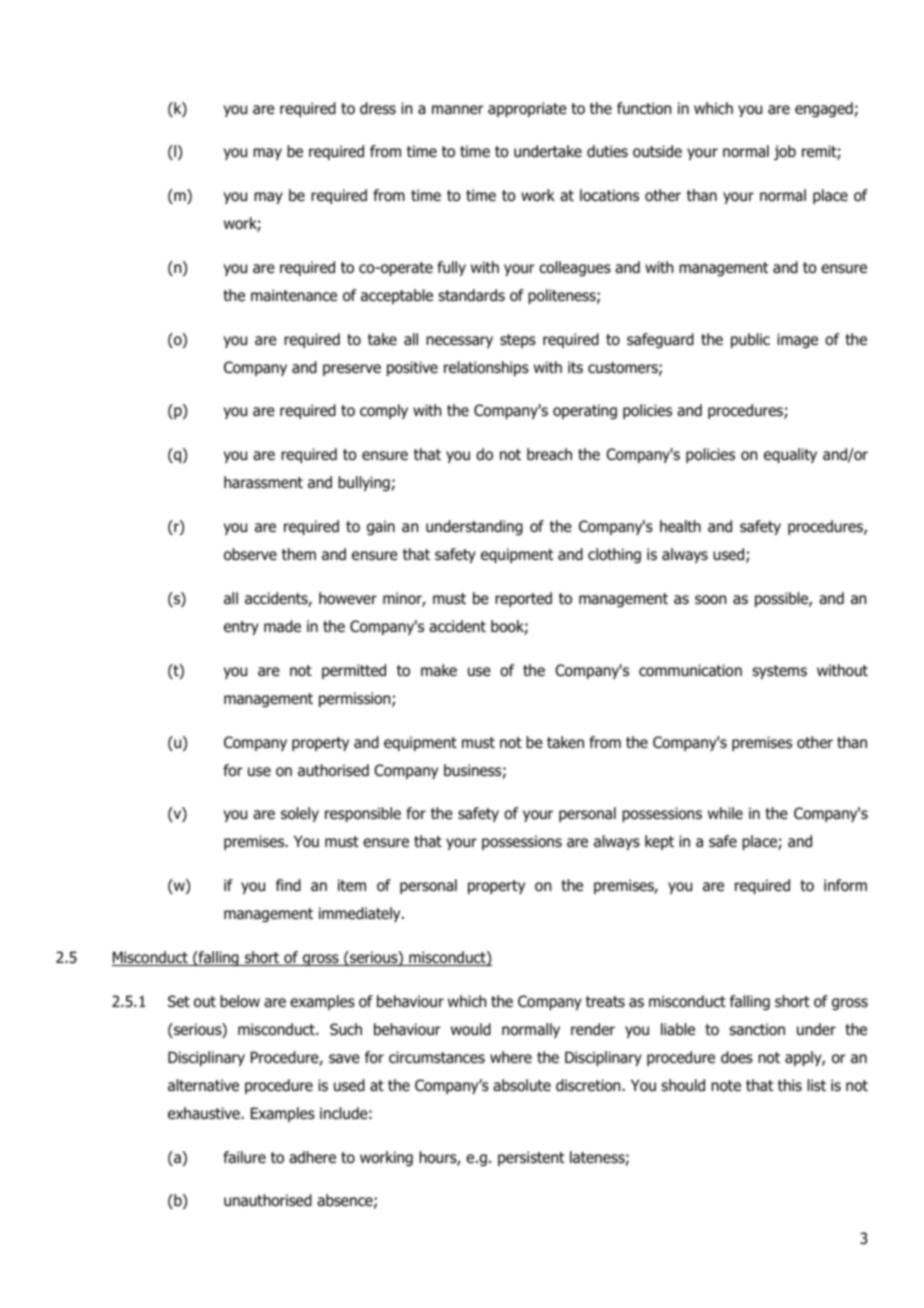 This image has height=1308, width=924. I want to click on relationships, so click(486, 368).
